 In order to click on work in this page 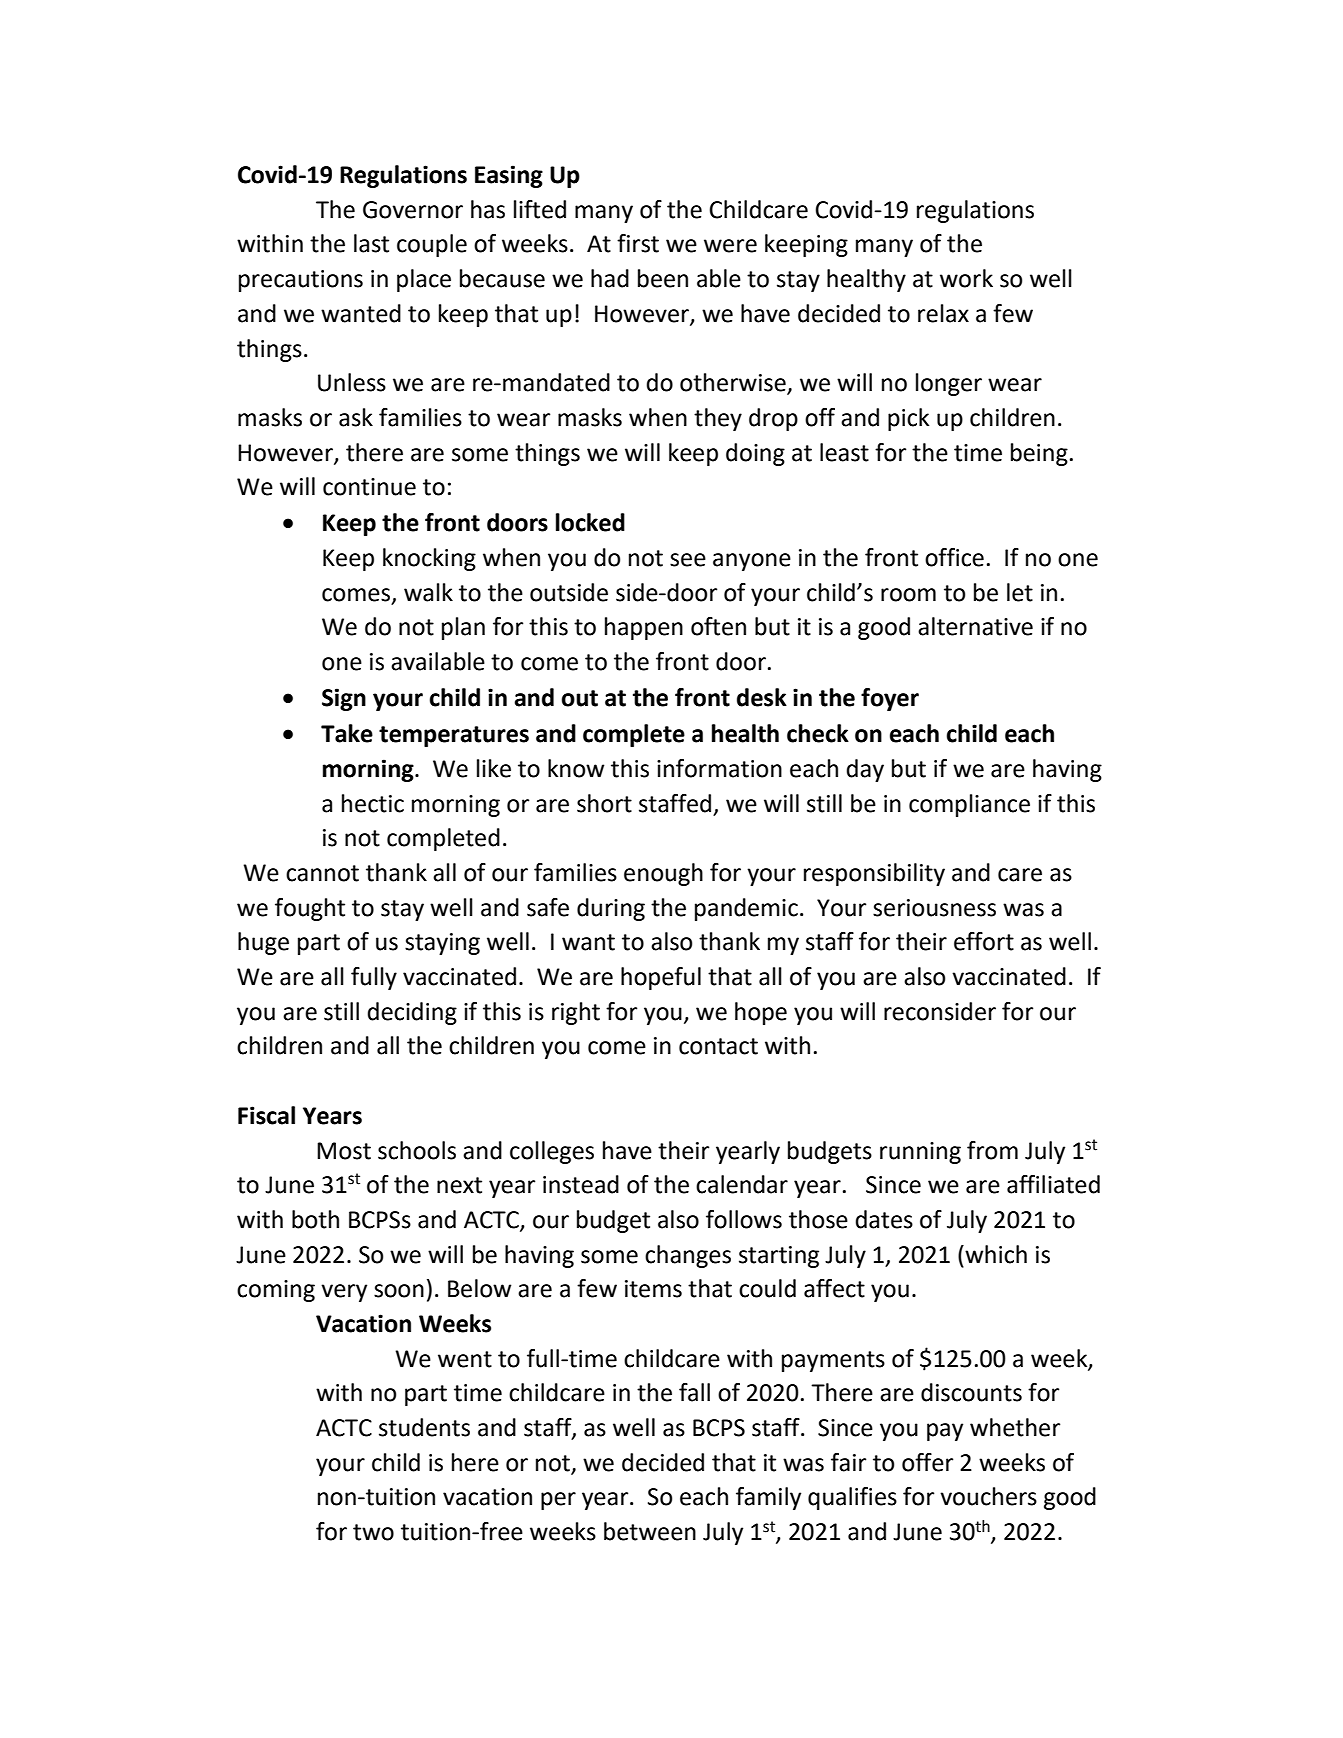, I will do `click(966, 278)`.
